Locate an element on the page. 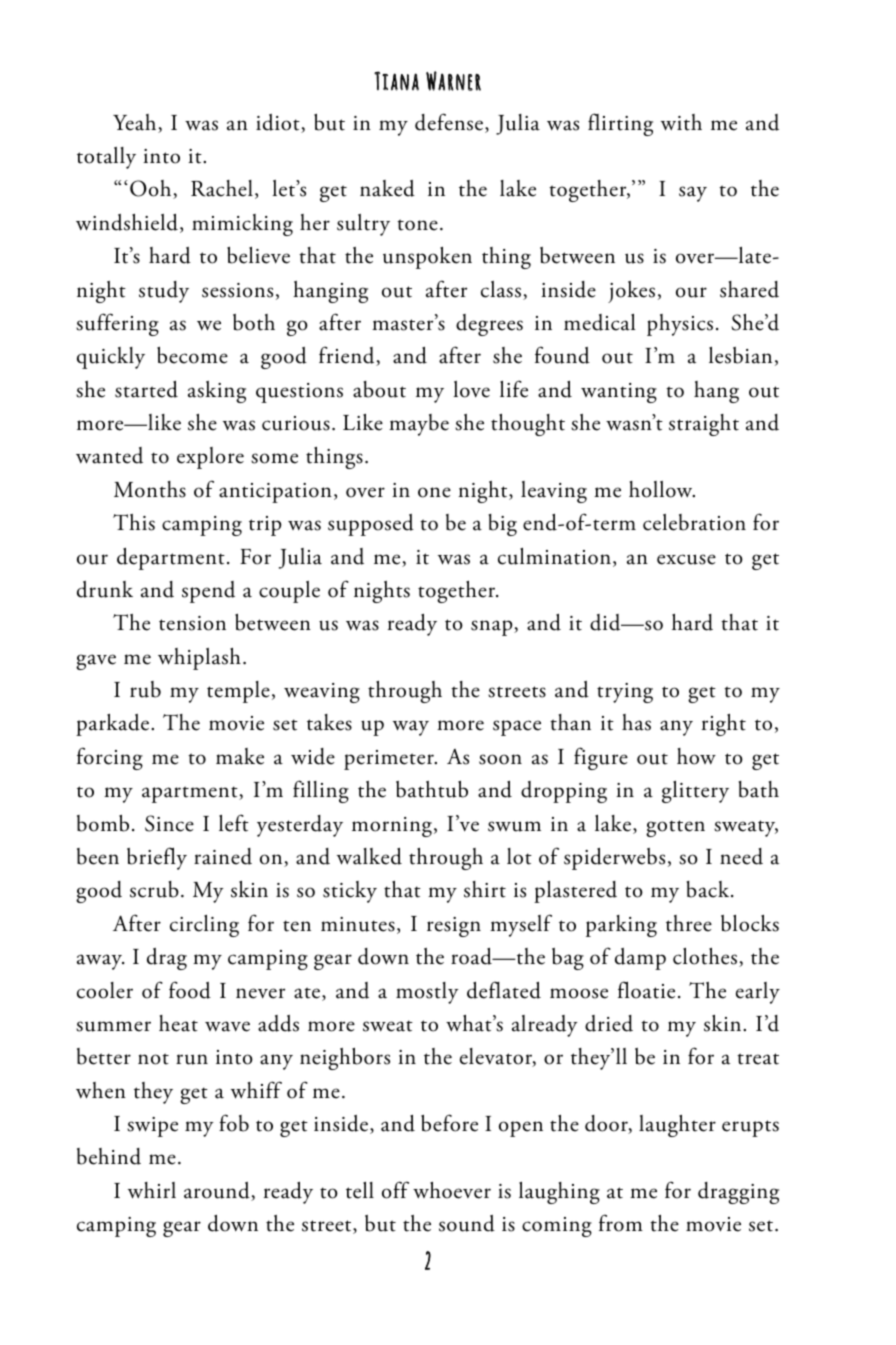 Image resolution: width=896 pixels, height=1345 pixels. defense is located at coordinates (450, 123).
